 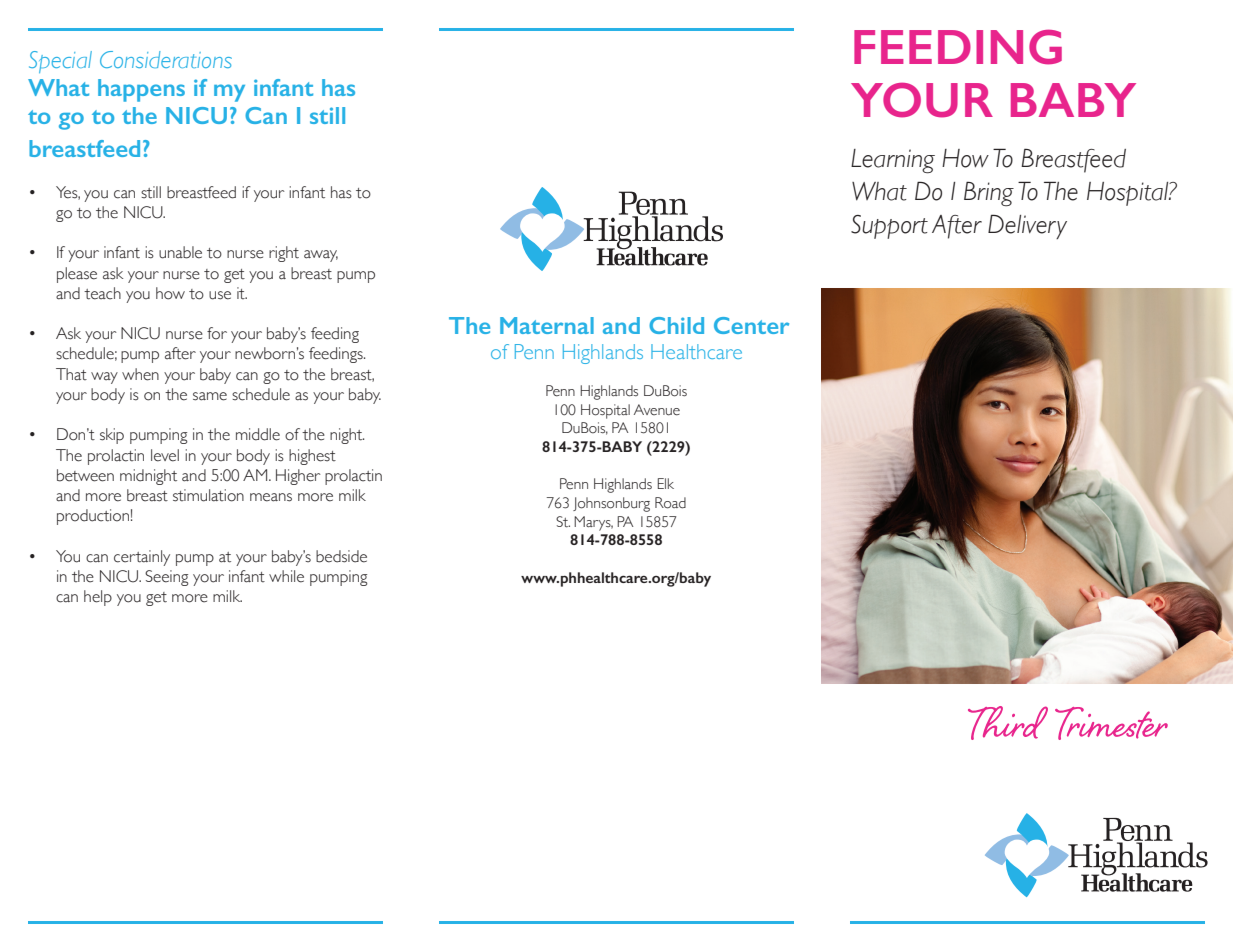 What do you see at coordinates (547, 325) in the screenshot?
I see `Maternal` at bounding box center [547, 325].
